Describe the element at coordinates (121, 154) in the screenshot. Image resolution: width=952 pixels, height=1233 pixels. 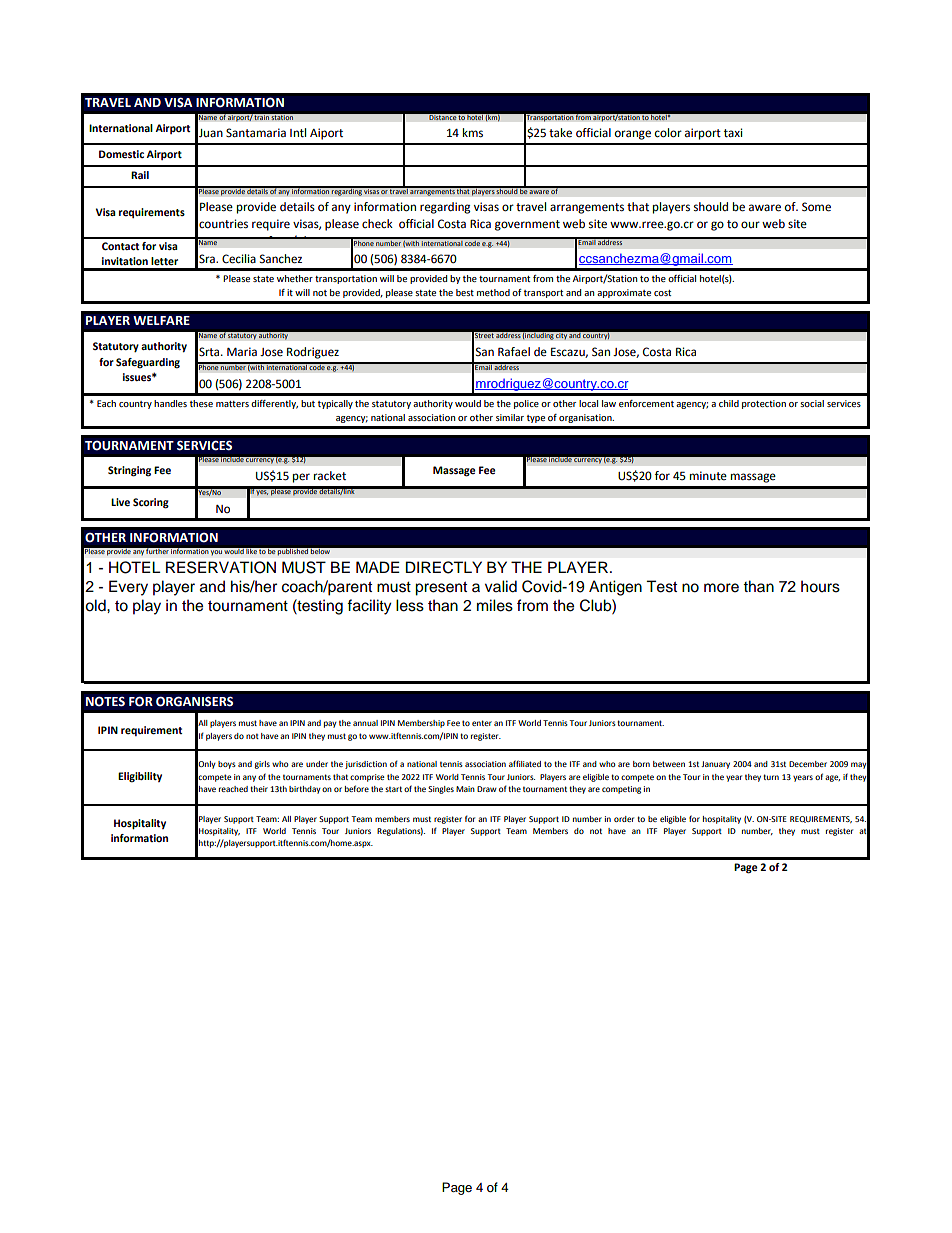
I see `Domestic` at that location.
